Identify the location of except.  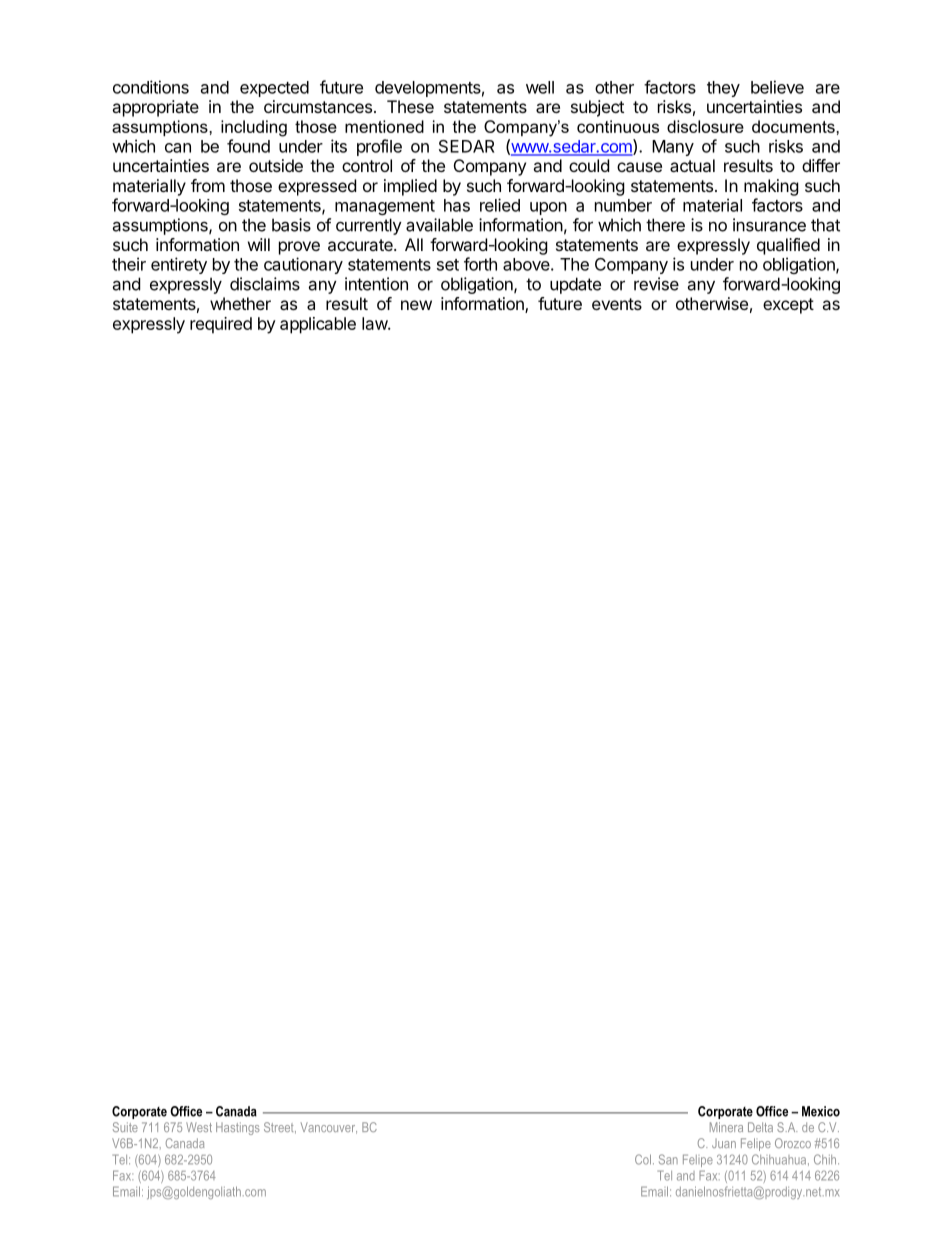
(788, 306).
